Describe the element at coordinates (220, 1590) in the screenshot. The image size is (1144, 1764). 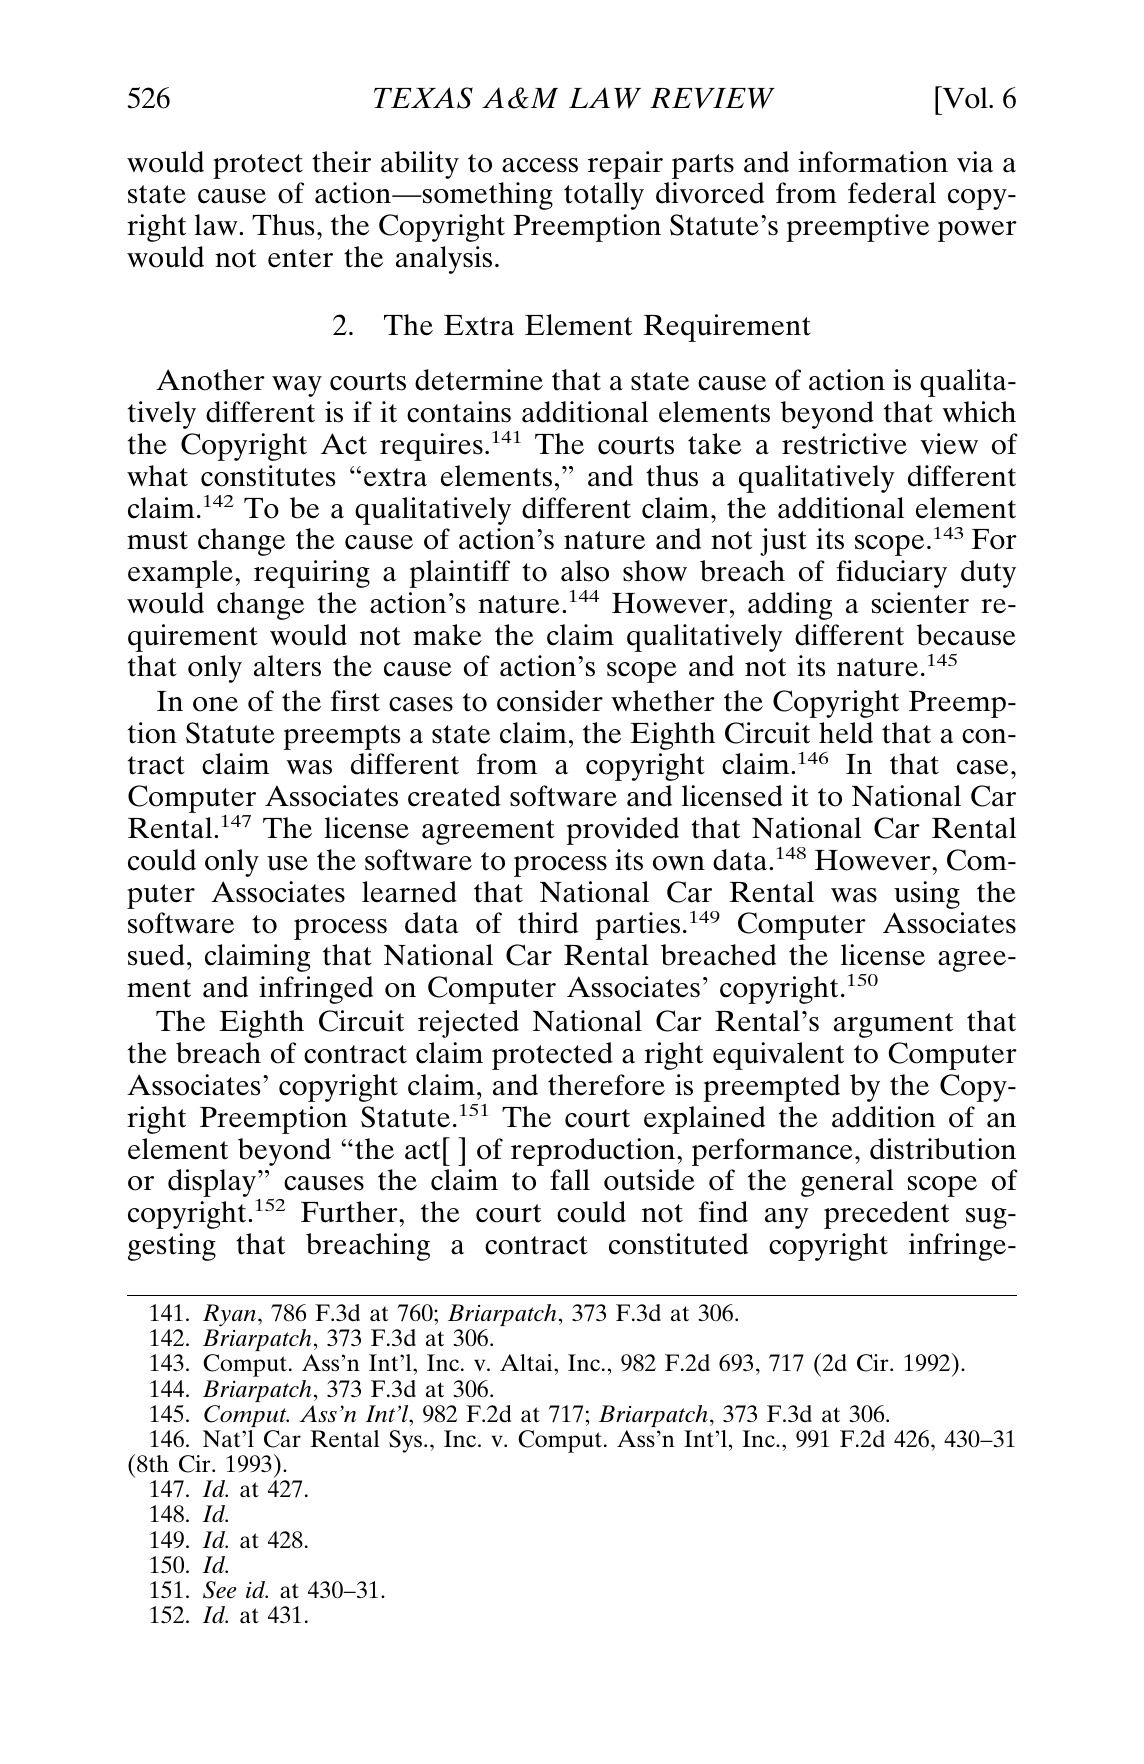
I see `See` at that location.
